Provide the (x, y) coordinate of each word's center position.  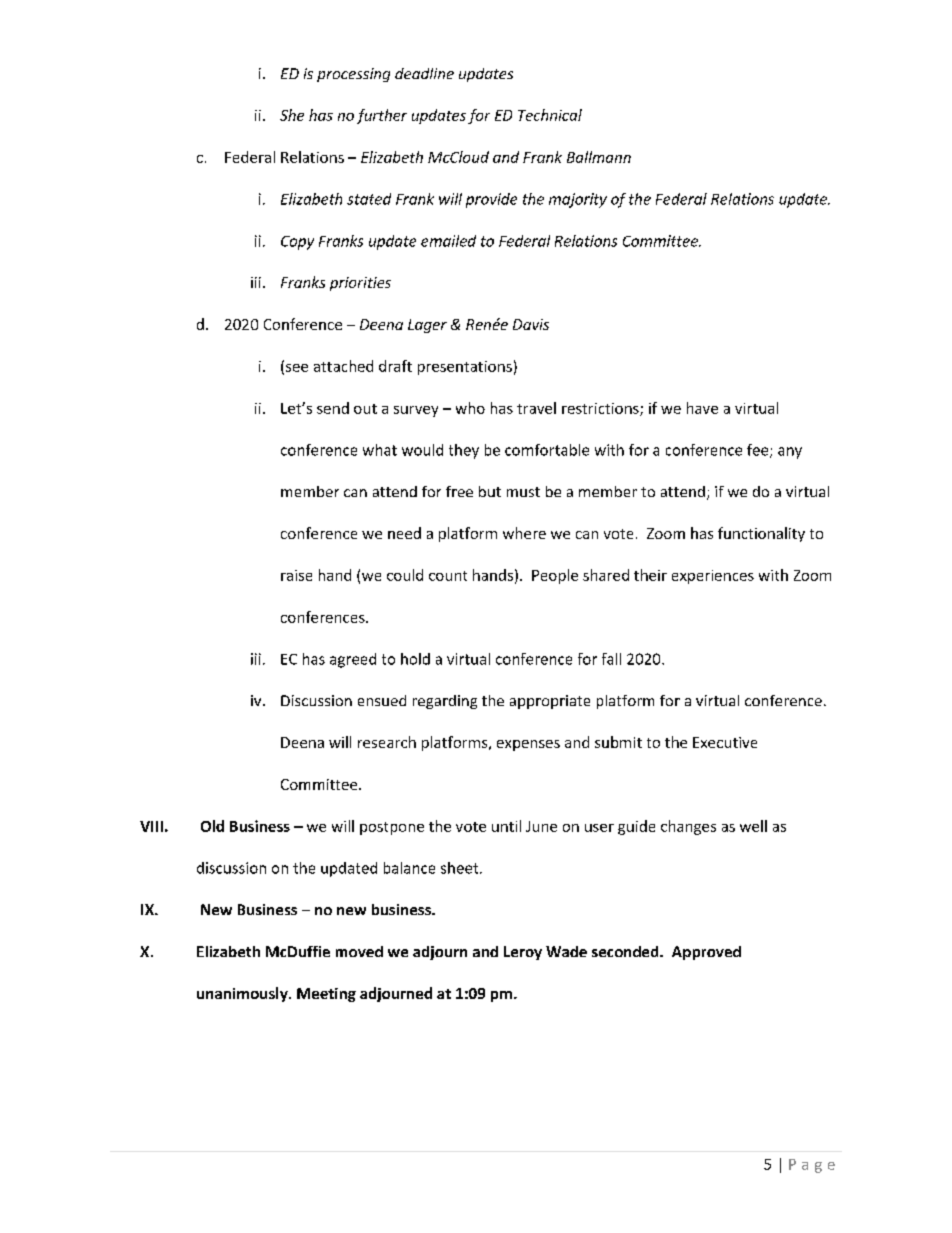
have (702, 408)
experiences (713, 577)
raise (296, 575)
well (753, 826)
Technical (550, 115)
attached (343, 366)
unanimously (243, 994)
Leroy (523, 953)
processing (353, 75)
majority (578, 200)
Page (812, 1166)
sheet (461, 868)
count (448, 576)
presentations (465, 368)
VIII (151, 826)
